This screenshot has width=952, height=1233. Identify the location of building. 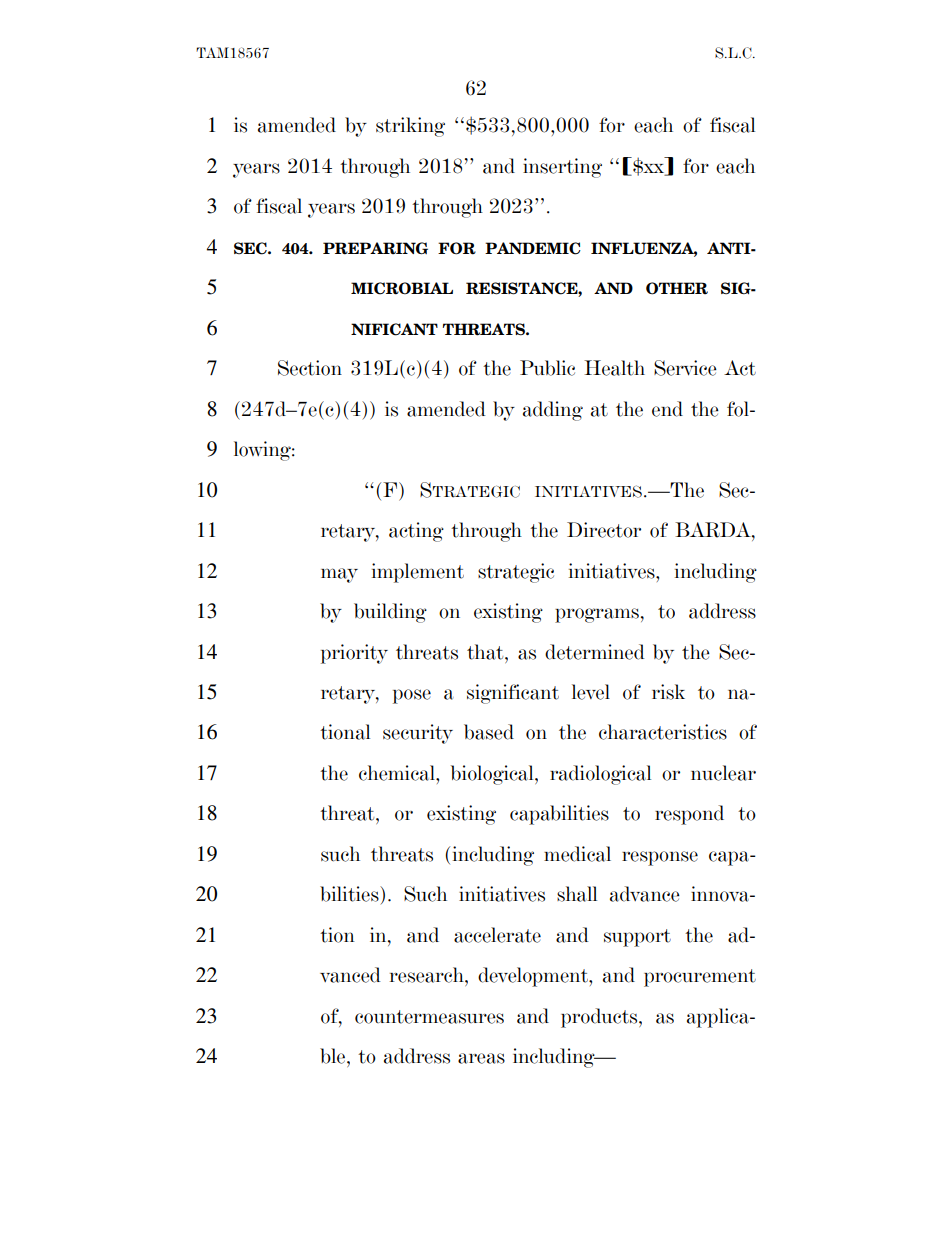
(390, 613).
